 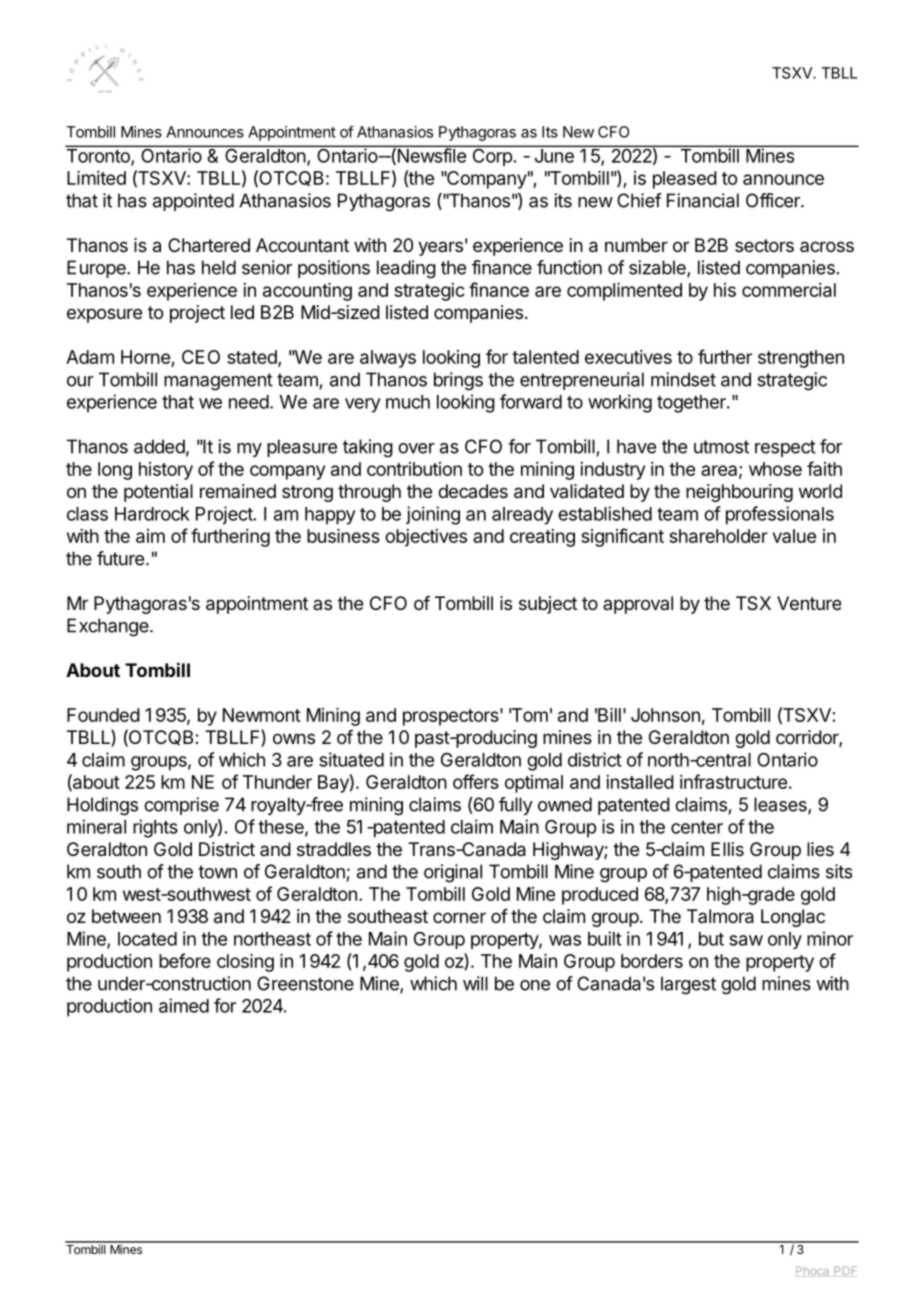 I want to click on offers, so click(x=476, y=781).
